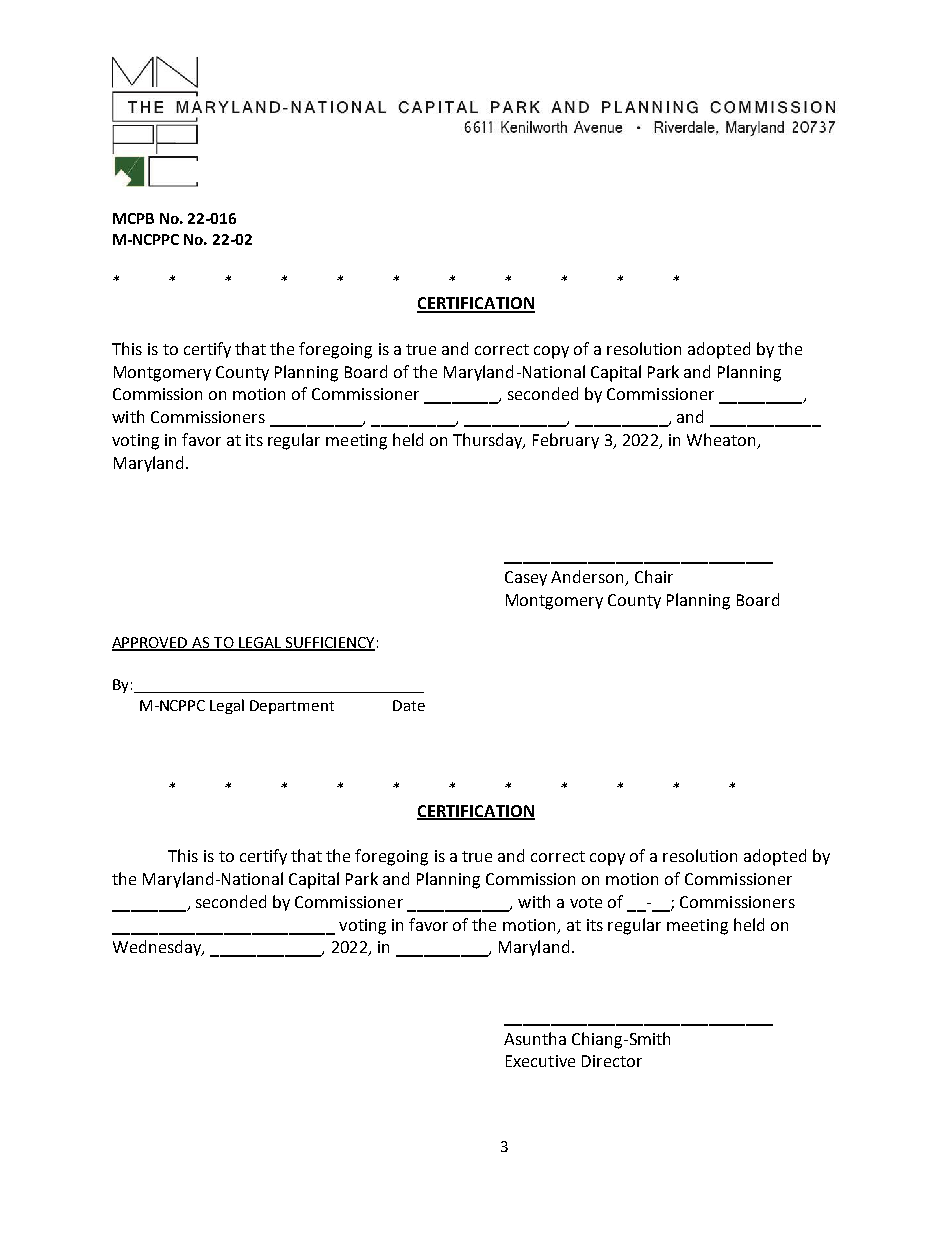  What do you see at coordinates (566, 441) in the page?
I see `February` at bounding box center [566, 441].
